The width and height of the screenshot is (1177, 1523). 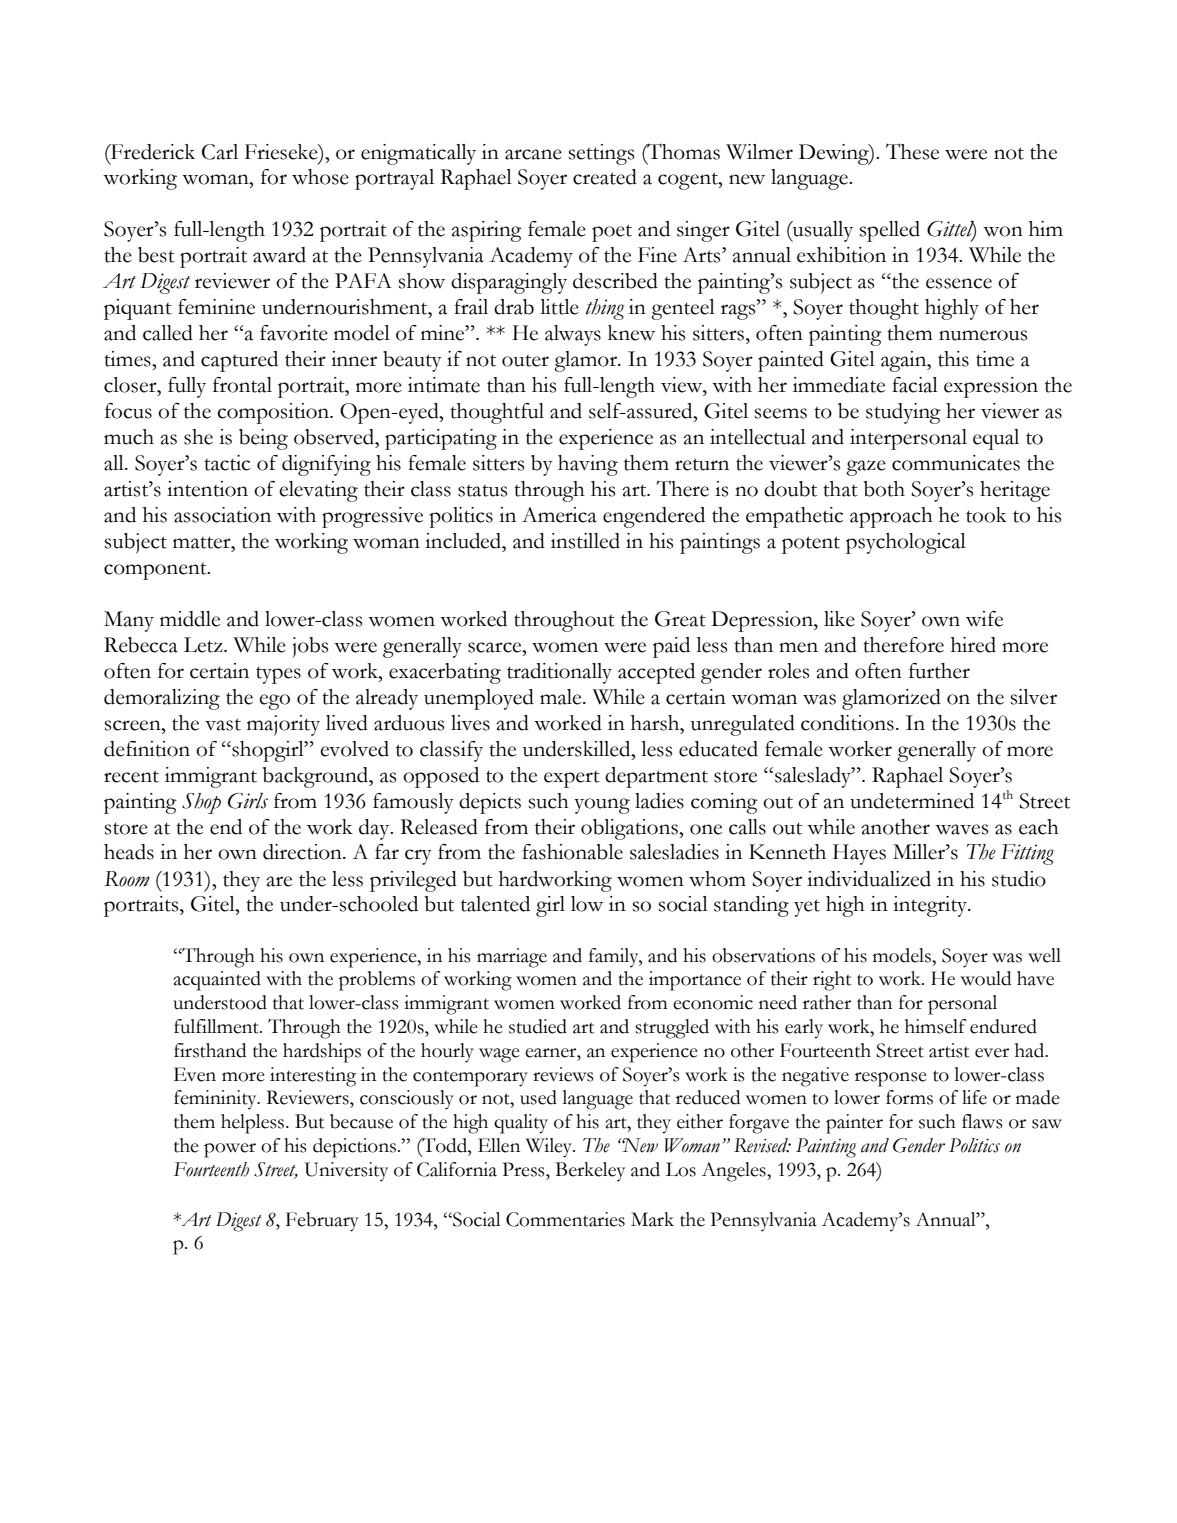 What do you see at coordinates (274, 702) in the screenshot?
I see `ego` at bounding box center [274, 702].
